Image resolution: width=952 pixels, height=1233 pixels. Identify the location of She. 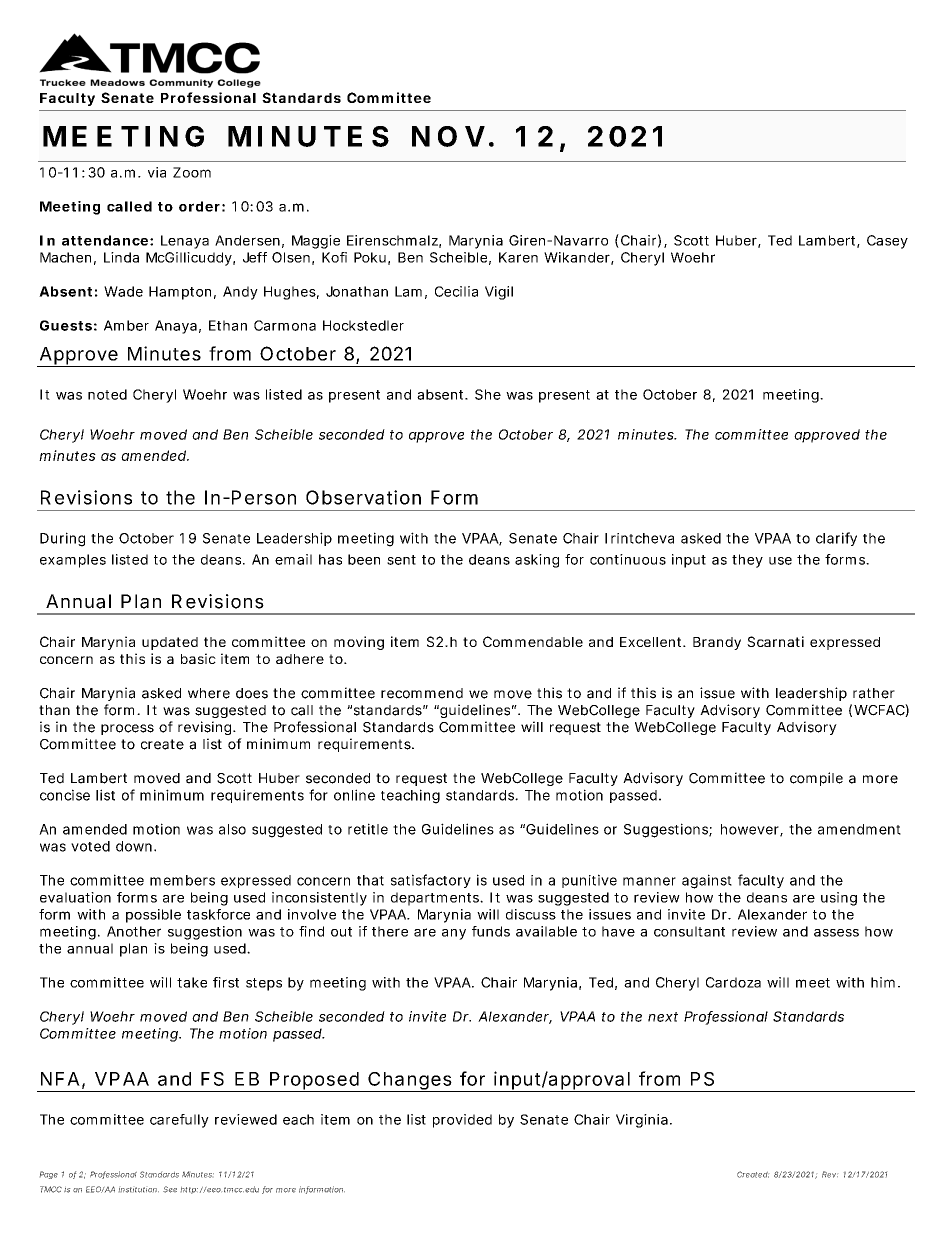
(488, 394).
